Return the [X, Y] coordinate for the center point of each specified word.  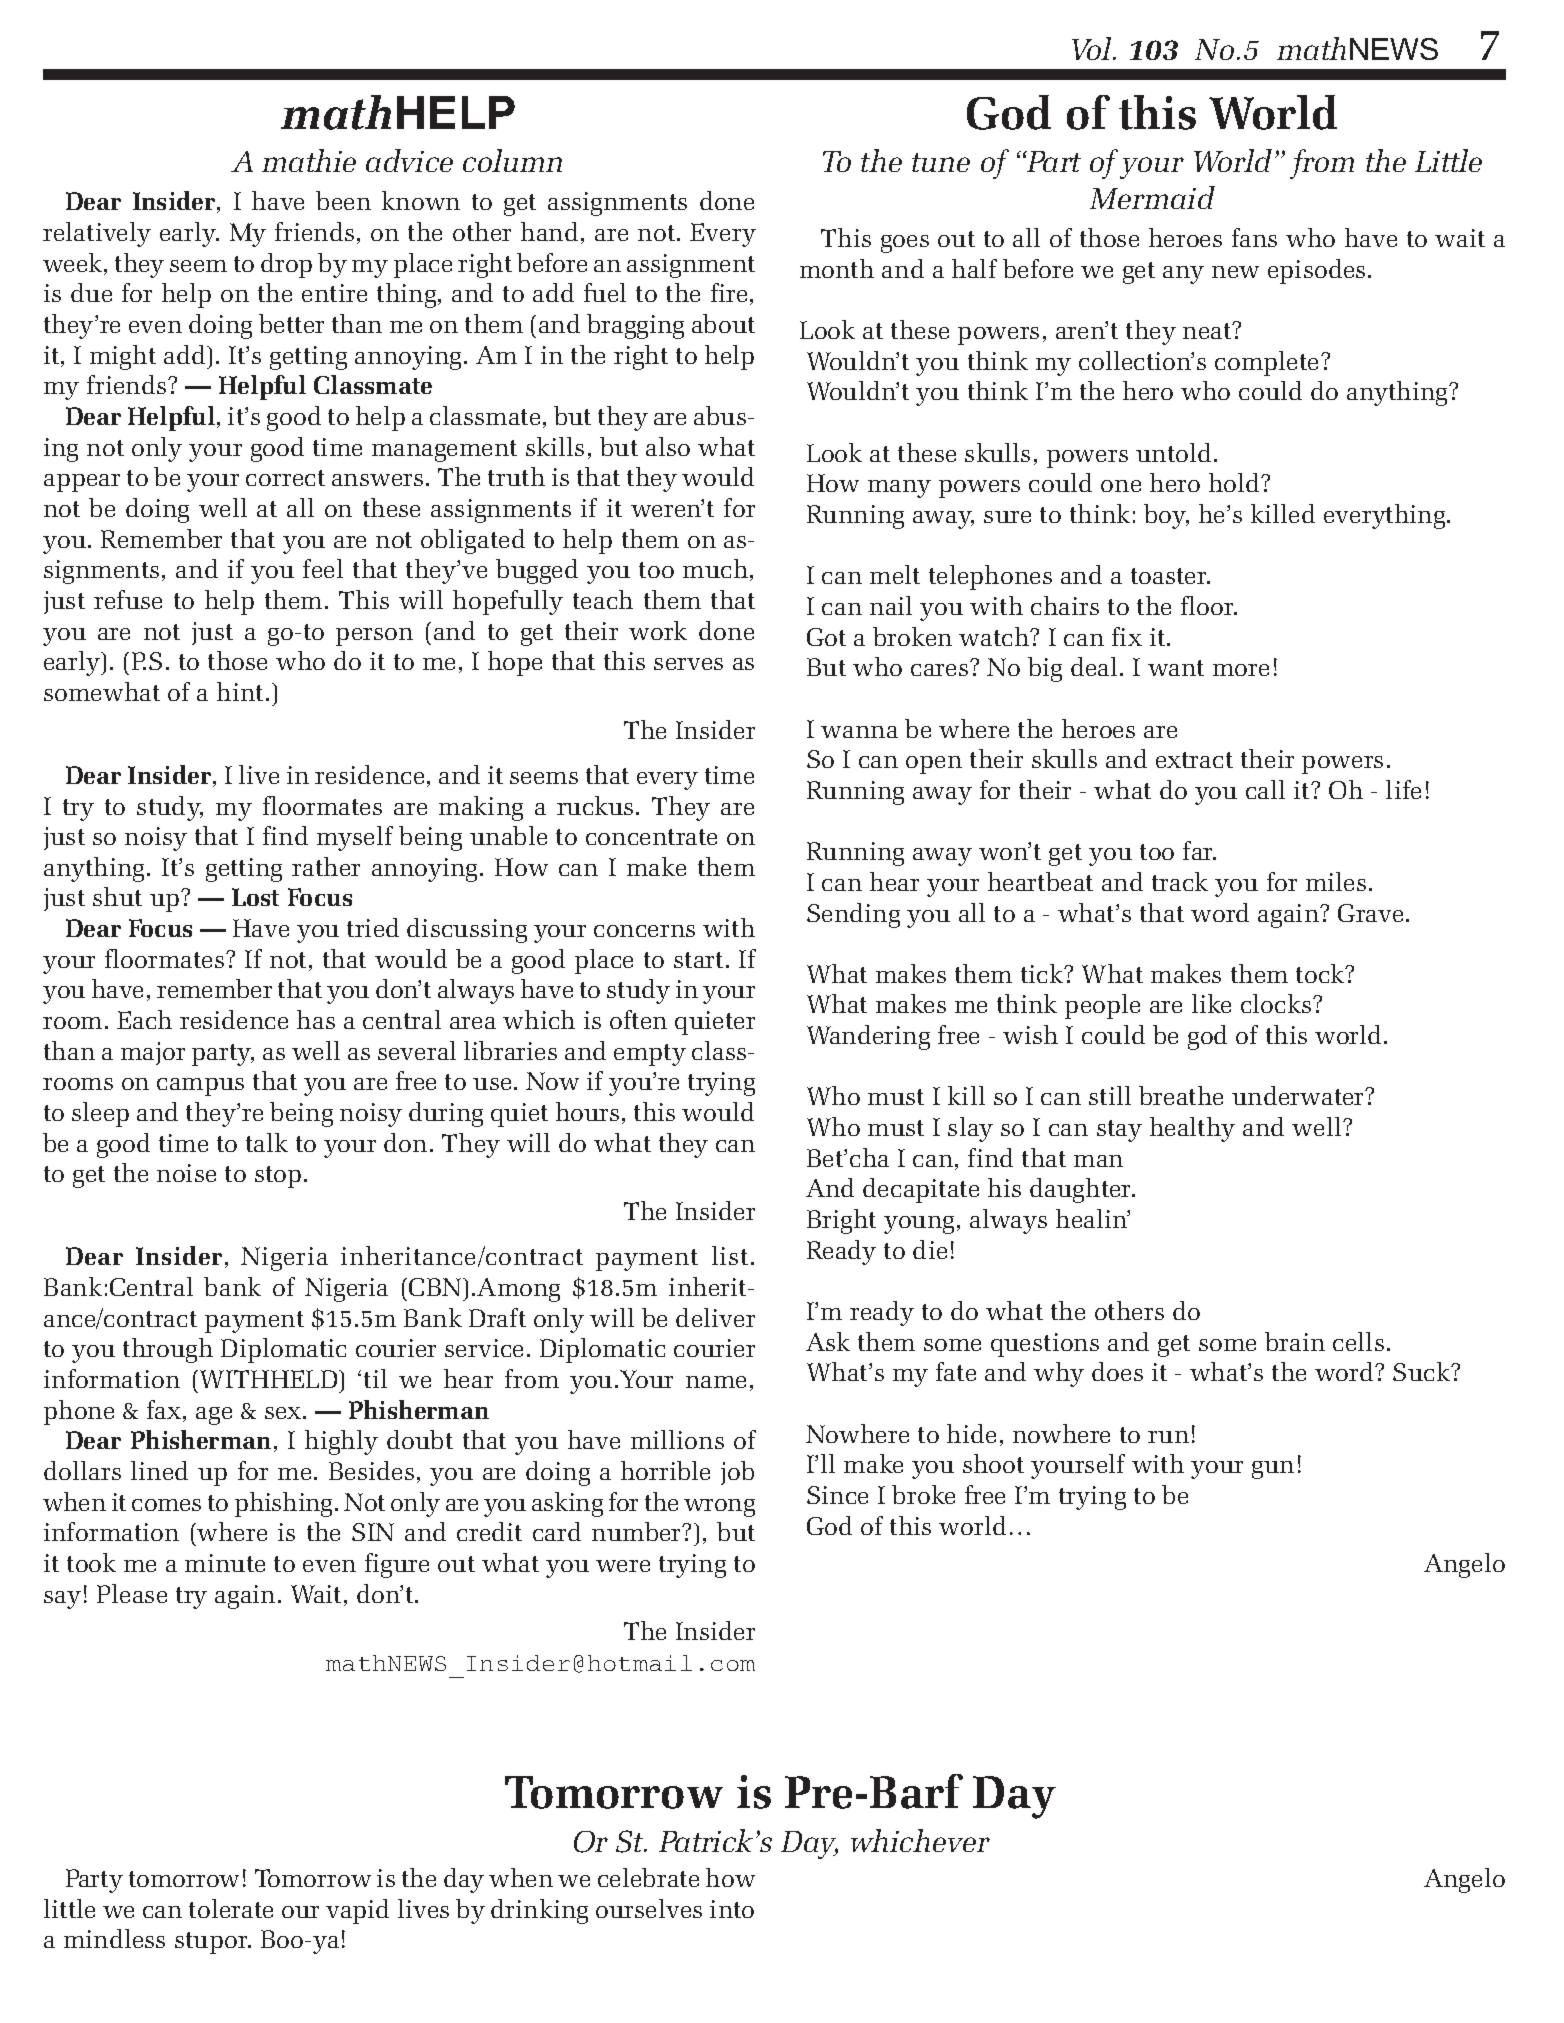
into [732, 1909]
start [698, 960]
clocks [1277, 1003]
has [316, 1019]
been [343, 200]
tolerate [231, 1908]
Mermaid [1152, 197]
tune [941, 162]
